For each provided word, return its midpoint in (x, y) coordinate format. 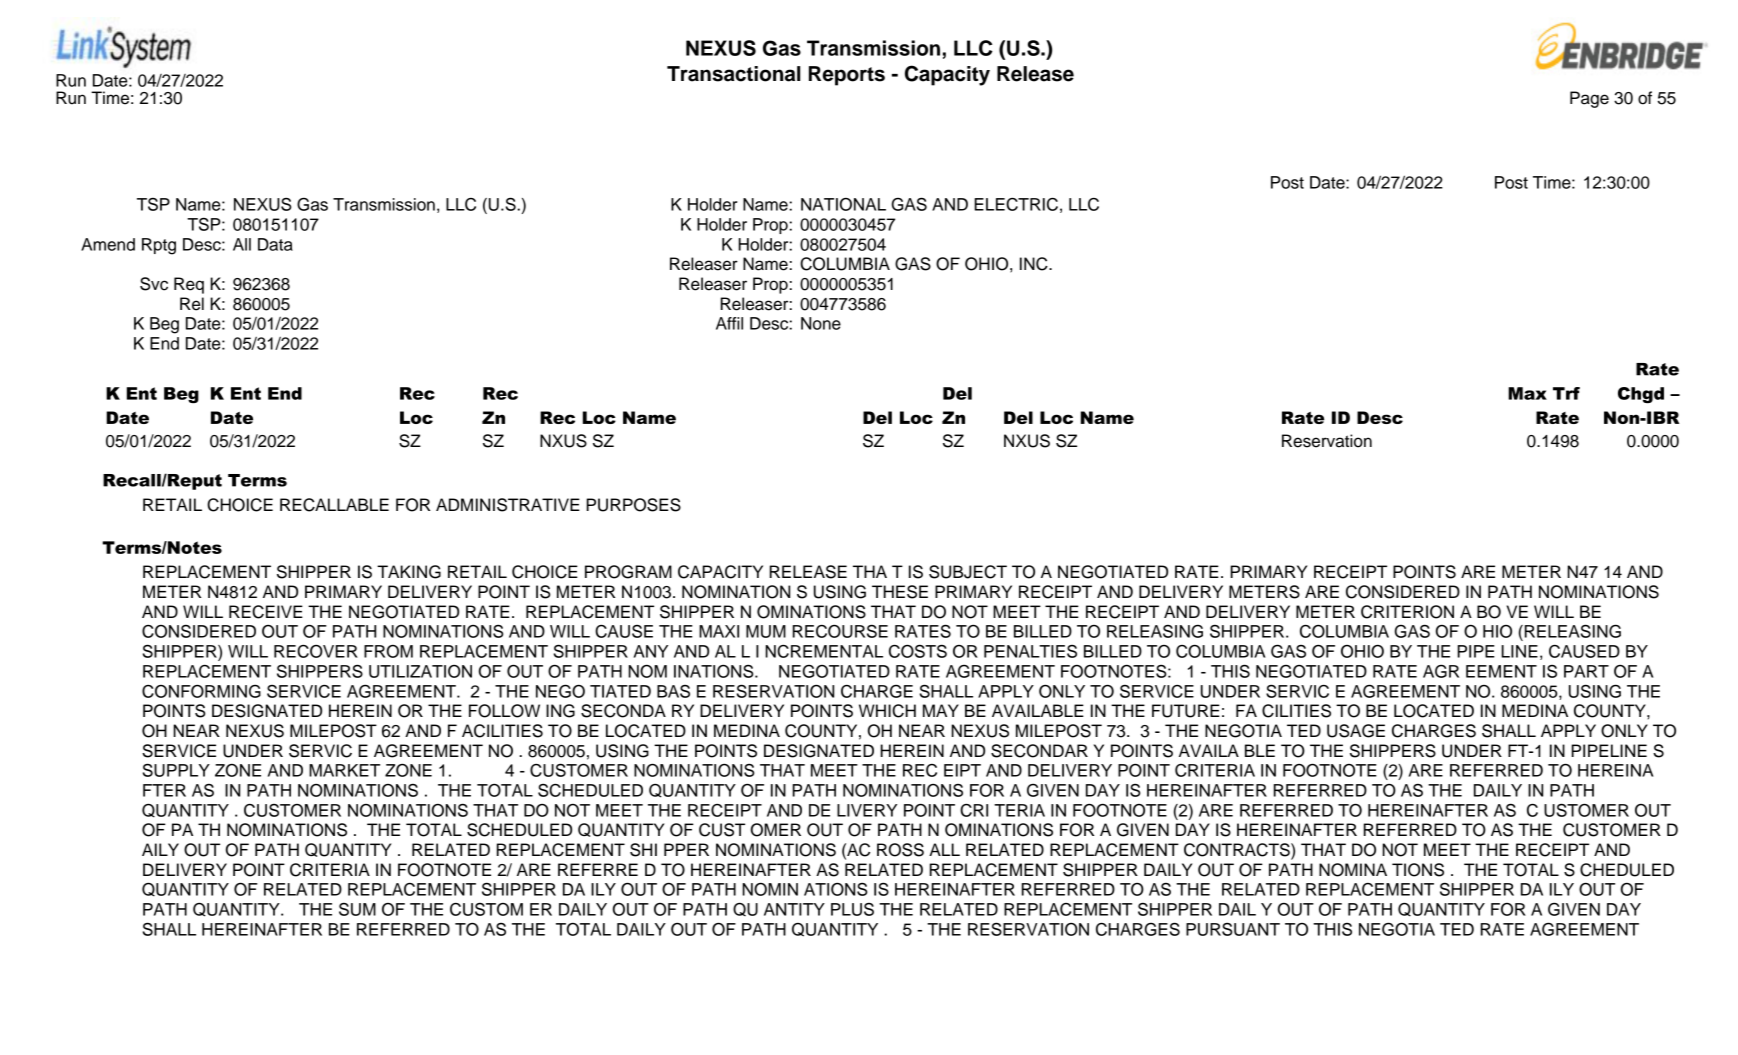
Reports (847, 76)
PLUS (852, 909)
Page (1589, 99)
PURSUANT (1233, 929)
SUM (357, 909)
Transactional (733, 74)
